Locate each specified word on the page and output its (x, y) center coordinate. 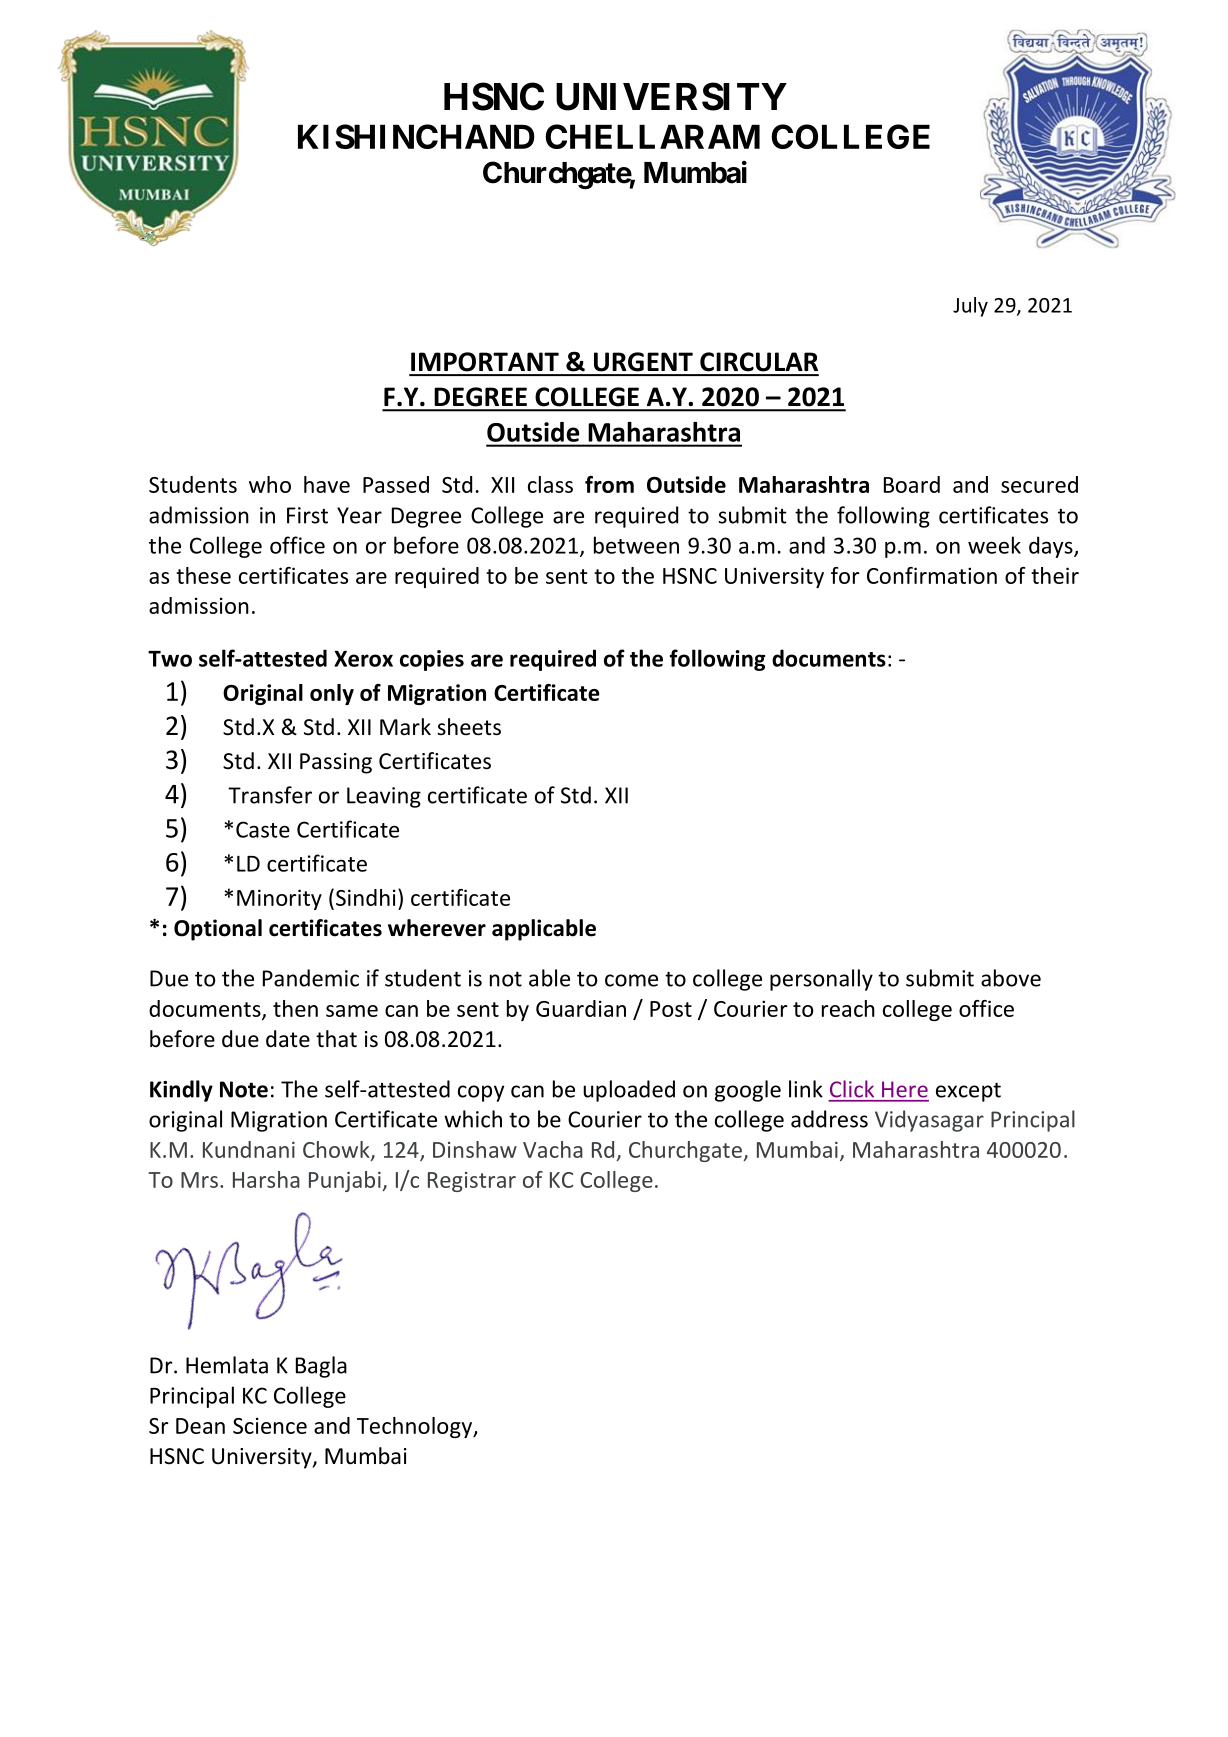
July (970, 307)
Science (270, 1425)
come (631, 980)
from (609, 484)
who (270, 484)
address (829, 1119)
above (1011, 978)
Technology (415, 1427)
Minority (279, 899)
